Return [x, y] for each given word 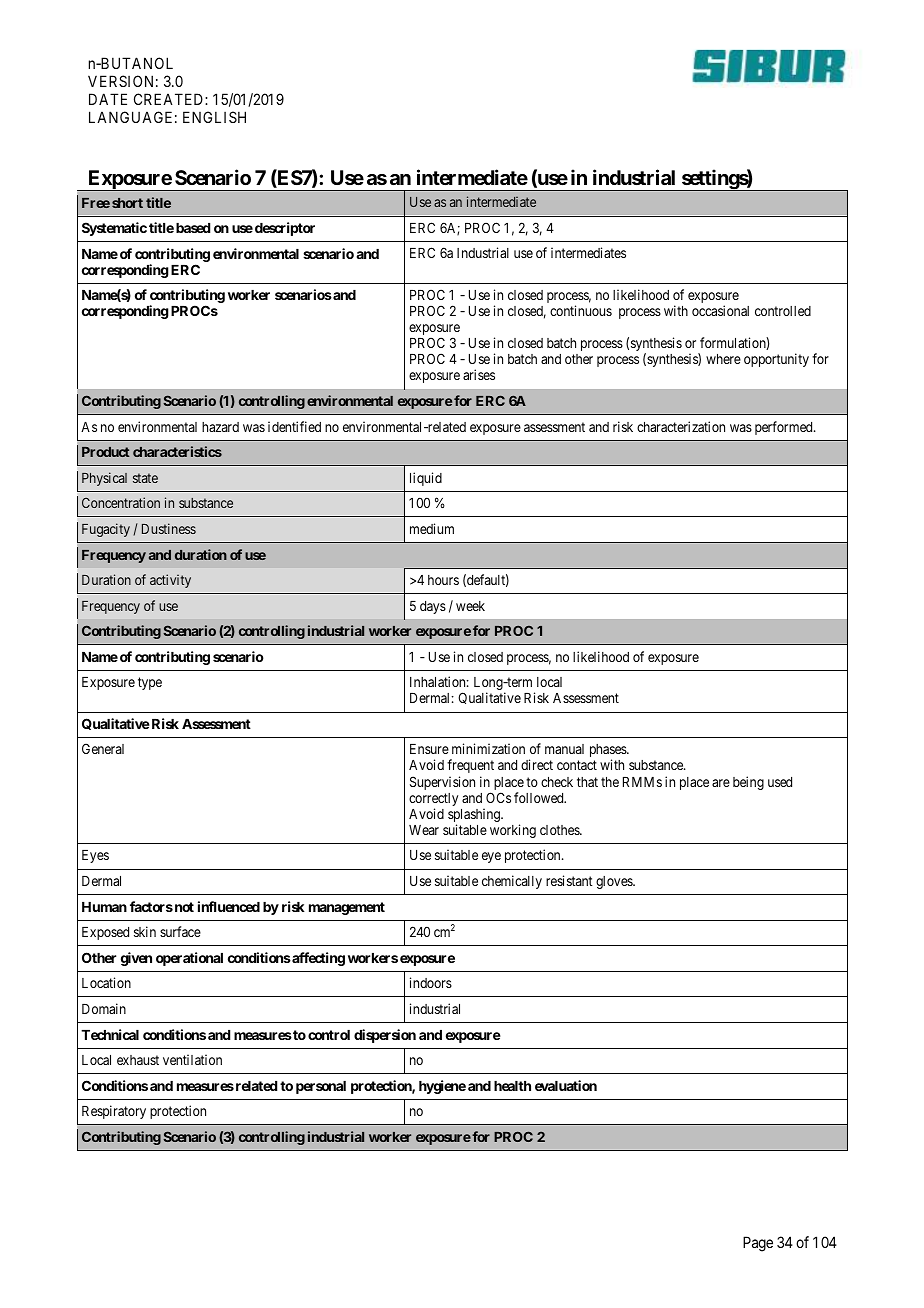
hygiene [442, 1087]
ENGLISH [214, 117]
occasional [720, 310]
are [721, 783]
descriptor [285, 229]
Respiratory [114, 1112]
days [433, 607]
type [150, 683]
